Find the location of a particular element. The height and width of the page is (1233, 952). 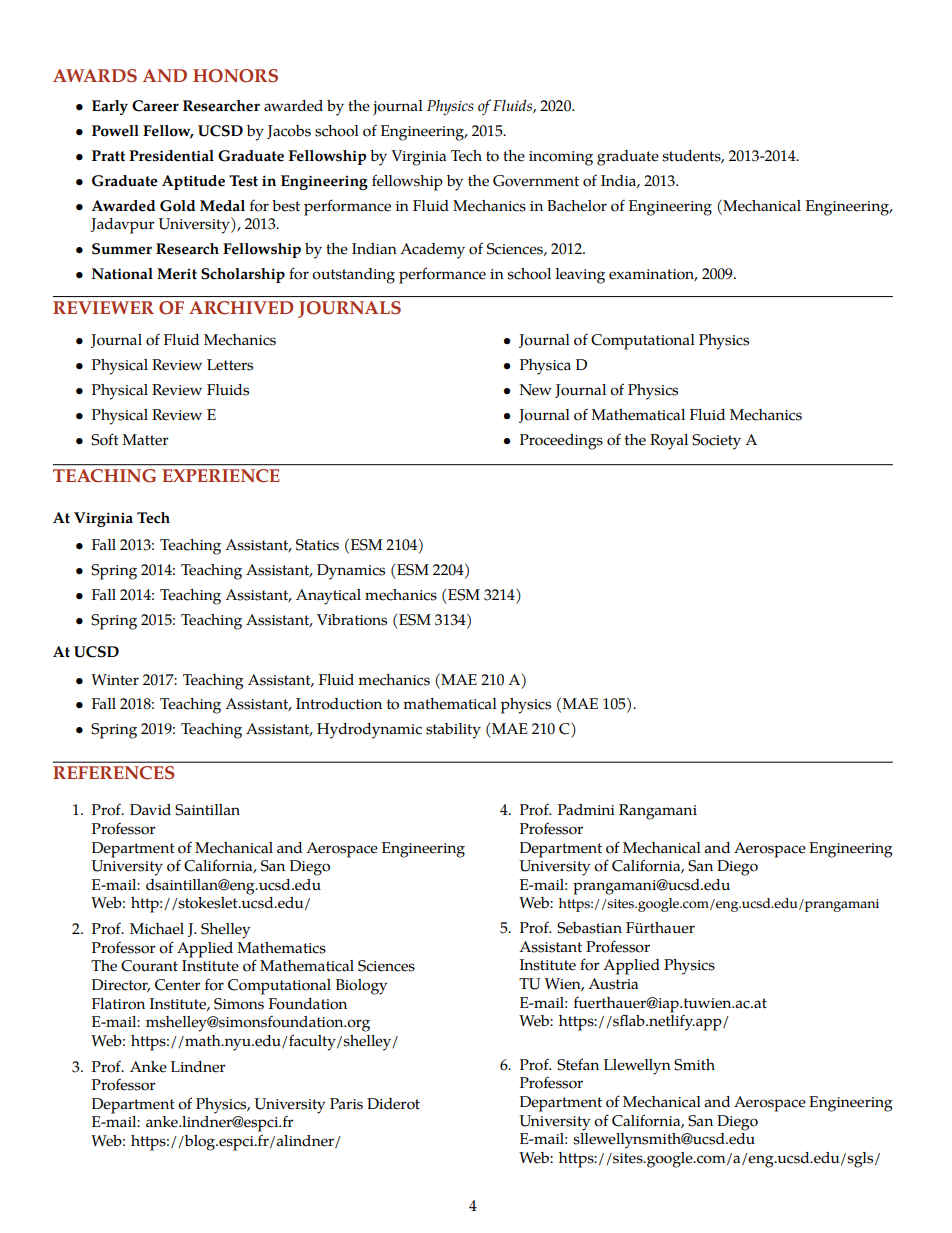

Dynamics is located at coordinates (351, 572).
